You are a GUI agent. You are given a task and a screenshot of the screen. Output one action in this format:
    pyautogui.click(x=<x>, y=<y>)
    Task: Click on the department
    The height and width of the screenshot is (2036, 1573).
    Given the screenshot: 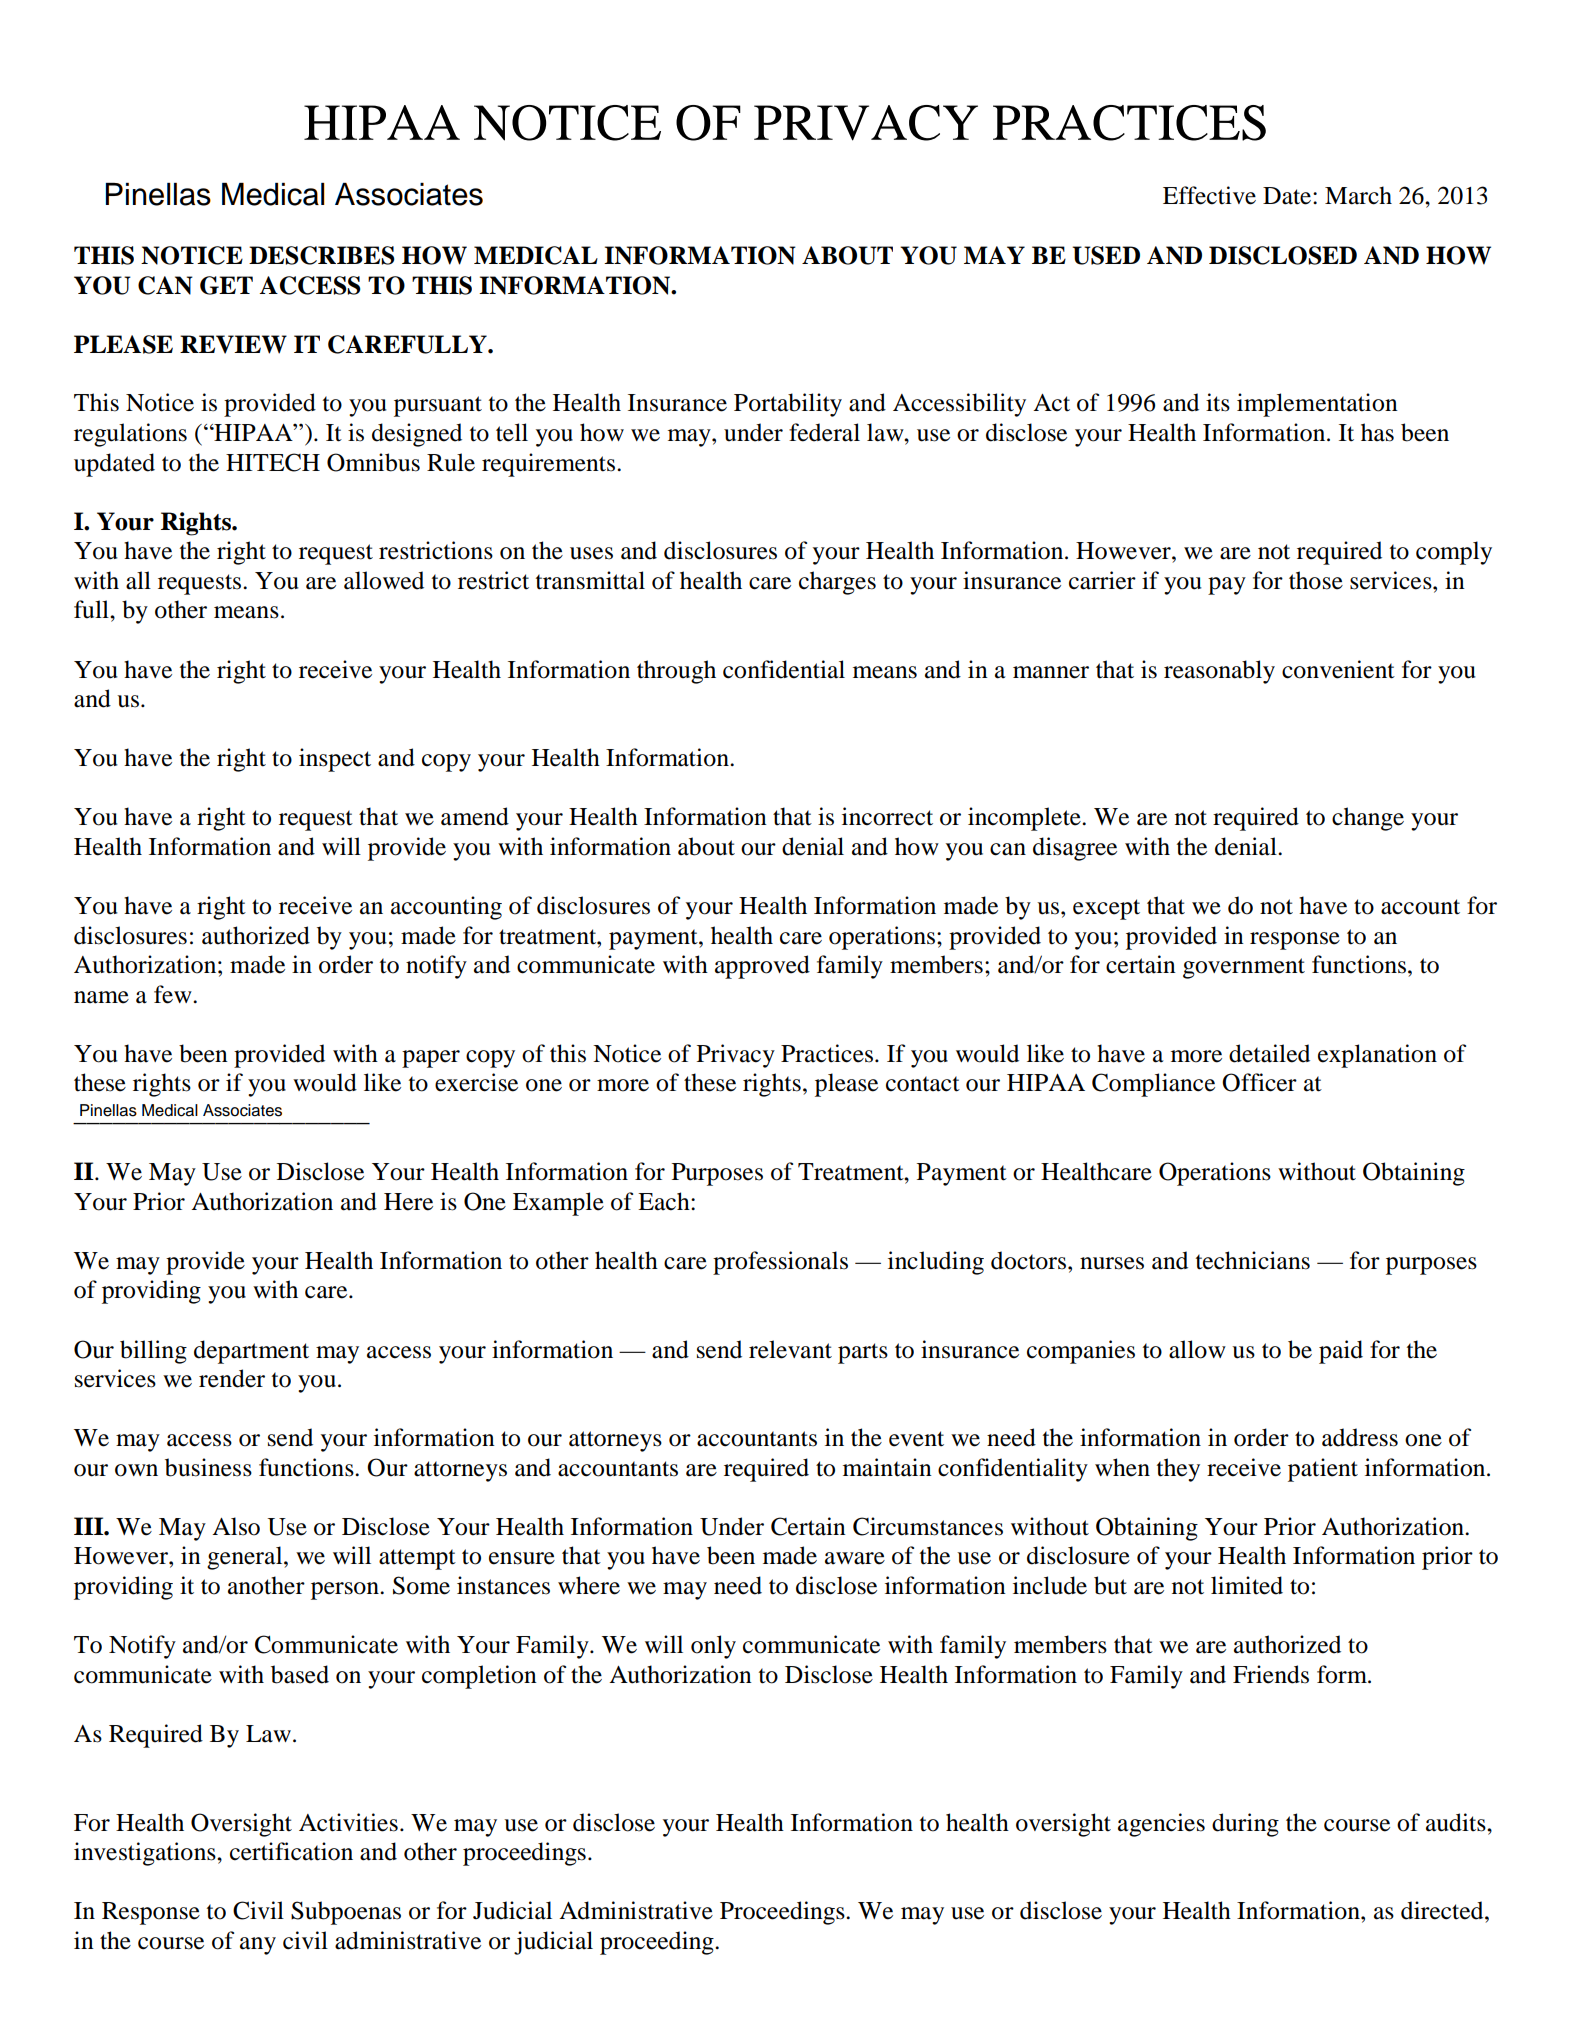 What is the action you would take?
    pyautogui.click(x=251, y=1352)
